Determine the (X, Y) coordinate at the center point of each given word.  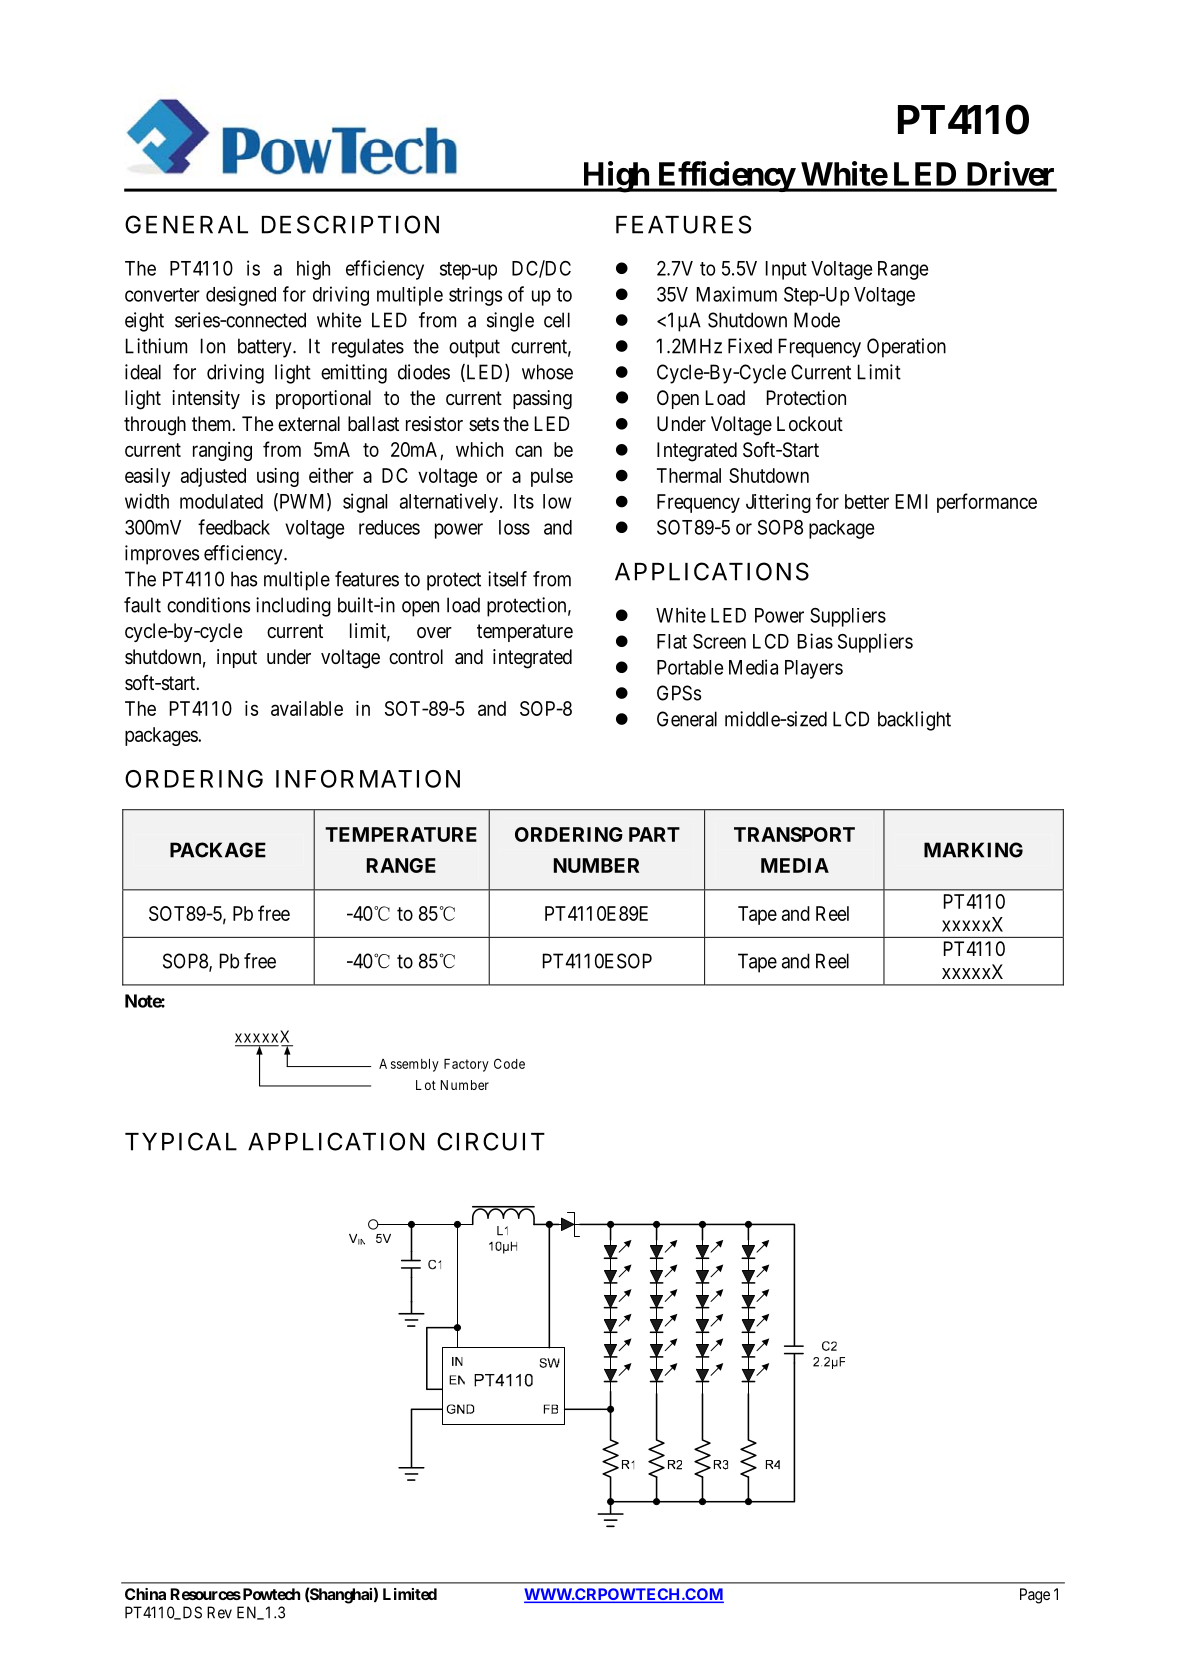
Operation (906, 348)
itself (507, 579)
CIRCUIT (491, 1141)
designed (241, 296)
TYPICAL (181, 1141)
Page (1035, 1596)
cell (557, 320)
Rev (219, 1612)
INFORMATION (368, 779)
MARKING (973, 850)
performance (987, 503)
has (244, 579)
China (145, 1594)
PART (654, 834)
